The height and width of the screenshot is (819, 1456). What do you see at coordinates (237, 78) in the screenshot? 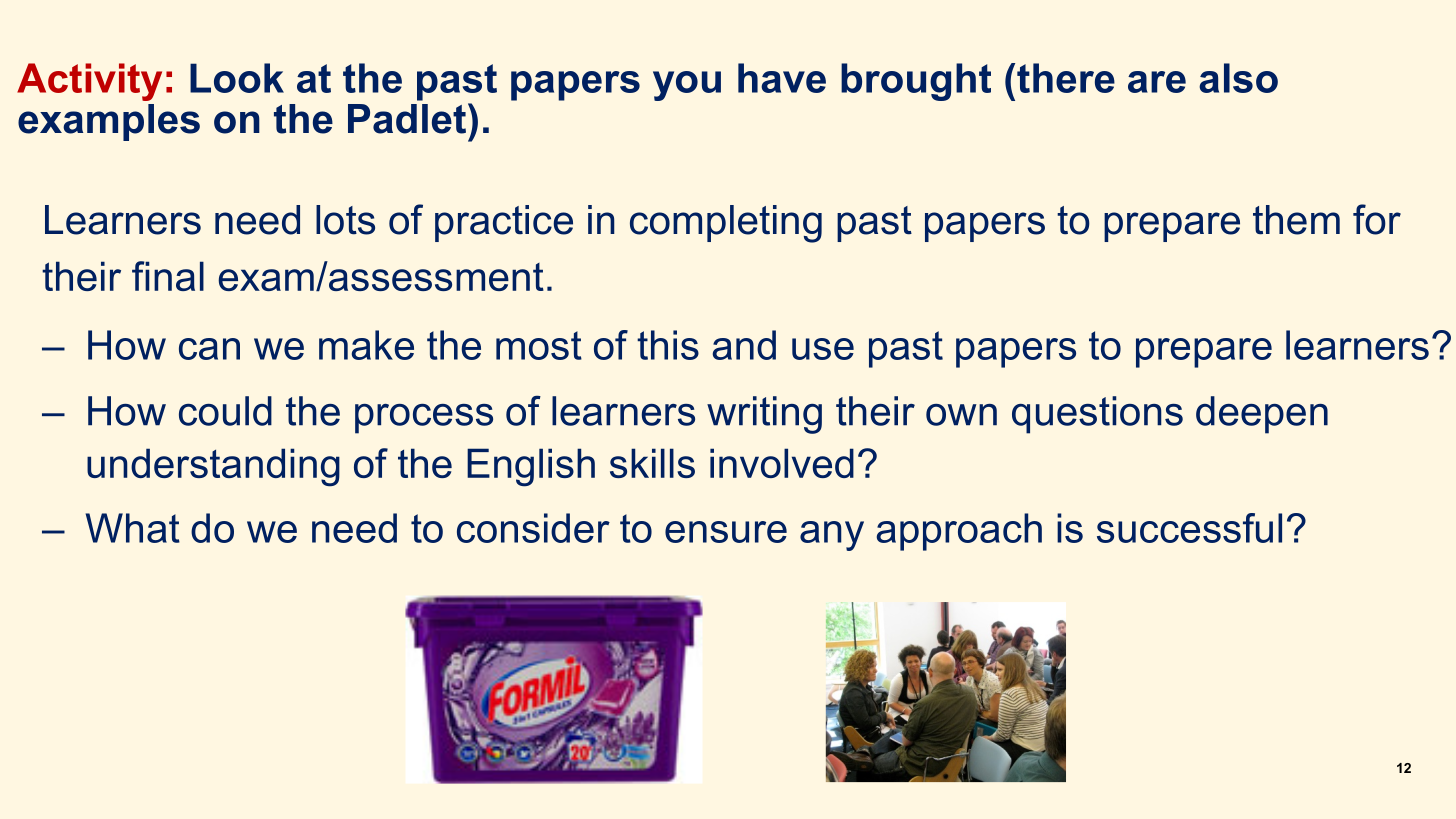
I see `Look` at bounding box center [237, 78].
